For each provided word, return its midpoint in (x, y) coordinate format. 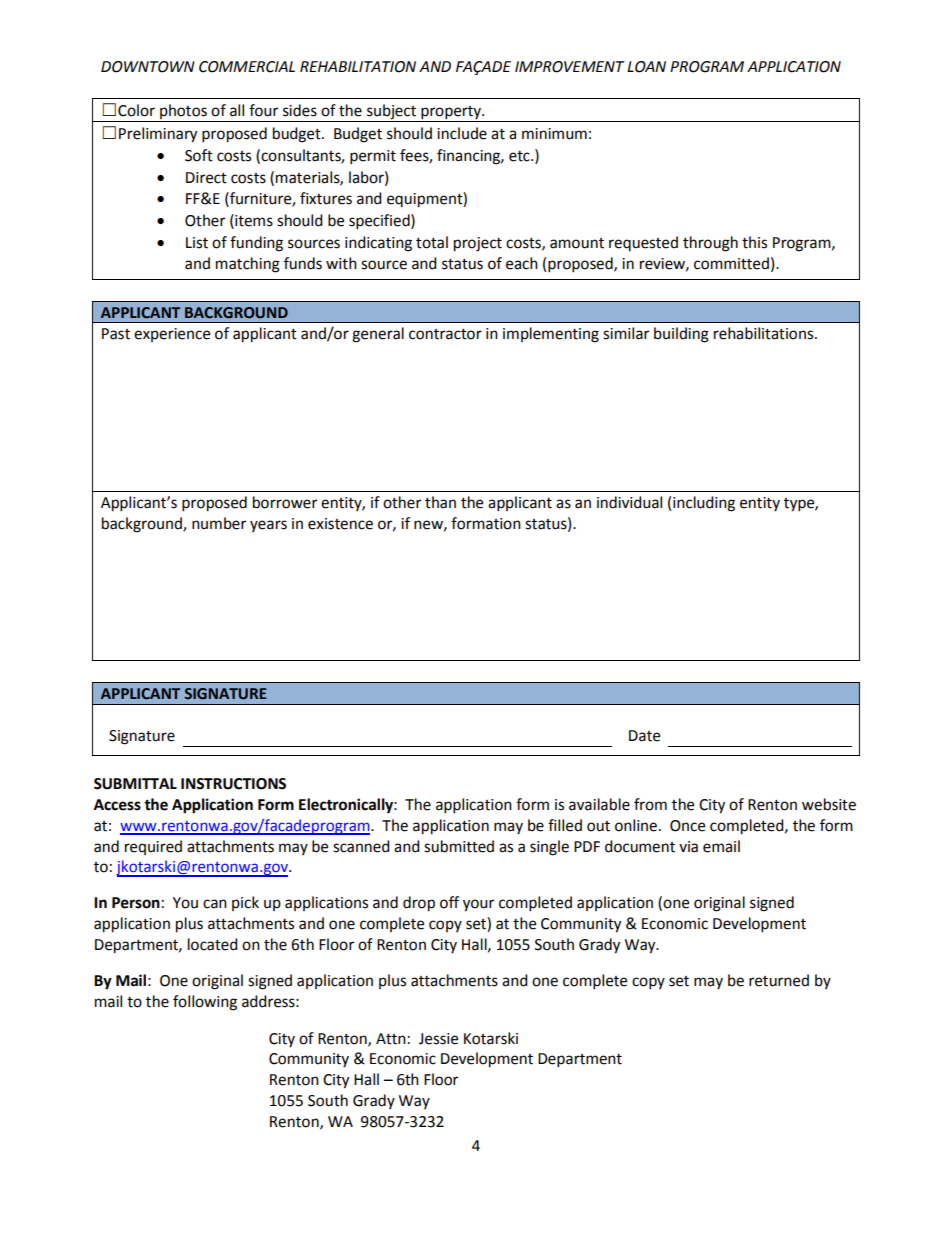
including (704, 504)
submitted (459, 846)
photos (183, 111)
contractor (445, 334)
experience (172, 335)
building (681, 335)
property (452, 113)
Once (687, 826)
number (219, 523)
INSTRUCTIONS (233, 784)
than (440, 502)
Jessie (438, 1039)
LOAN (646, 67)
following (205, 1003)
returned (779, 980)
